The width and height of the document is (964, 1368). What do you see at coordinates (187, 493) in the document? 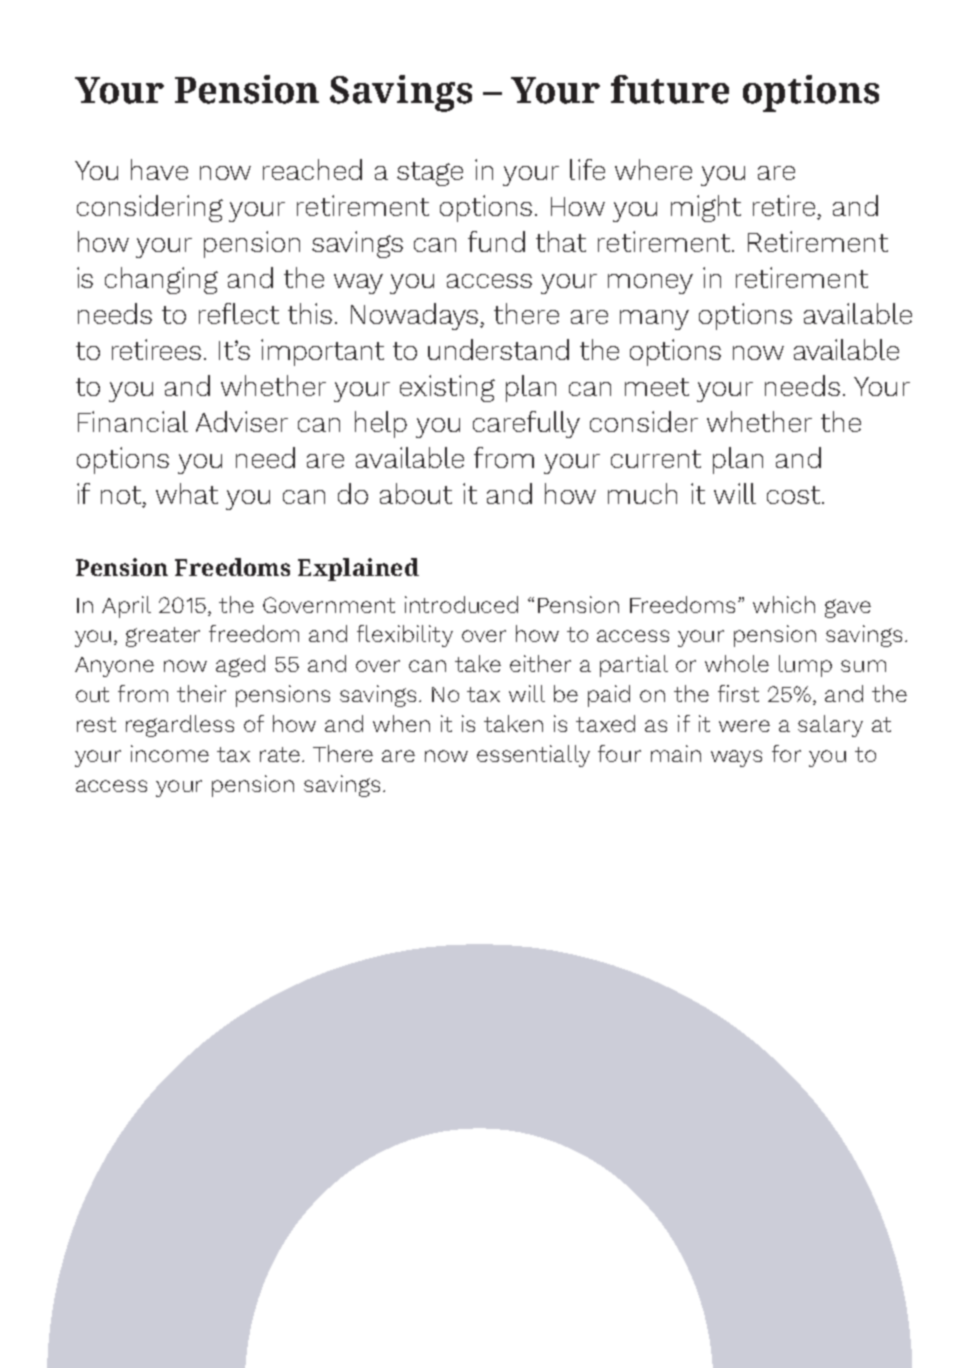
I see `what` at bounding box center [187, 493].
